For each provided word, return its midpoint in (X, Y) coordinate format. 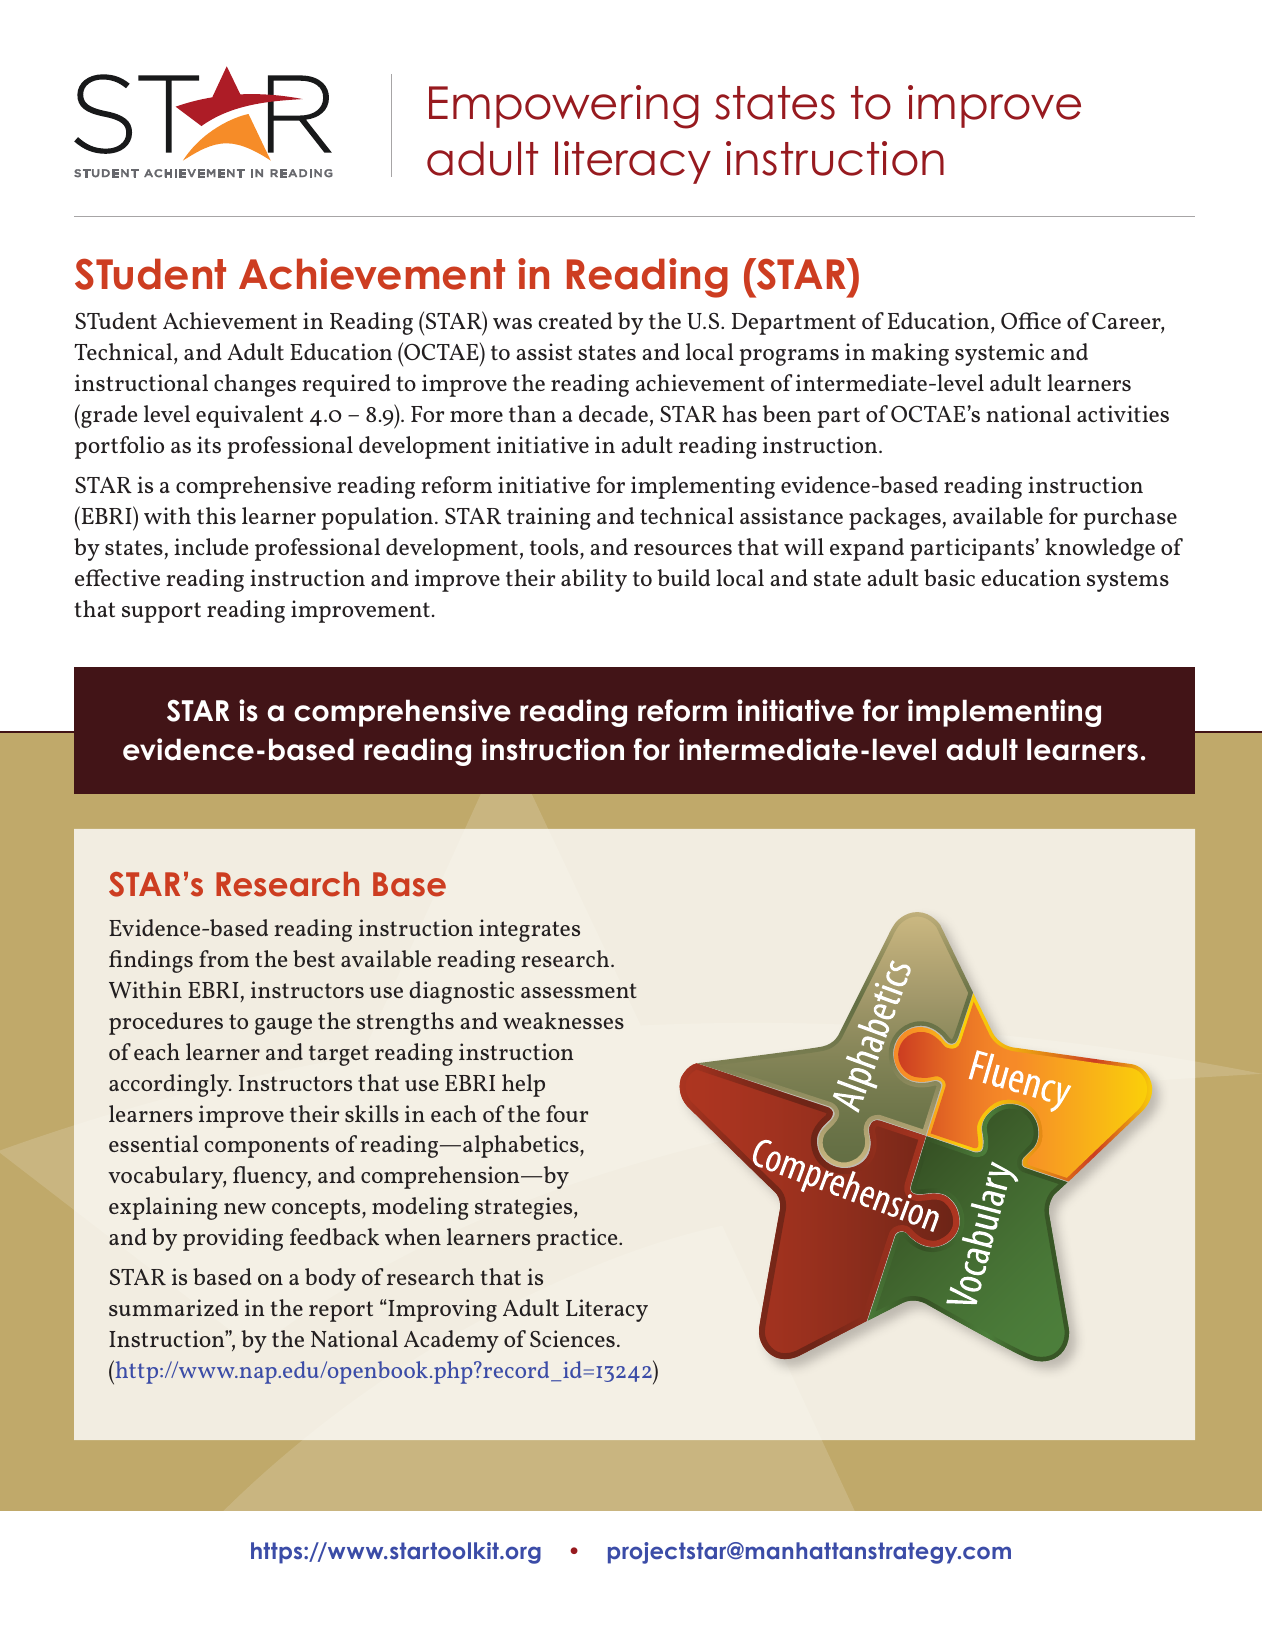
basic (949, 577)
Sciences (572, 1338)
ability (594, 580)
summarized (173, 1307)
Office (1031, 320)
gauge (283, 1026)
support (161, 612)
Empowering (564, 107)
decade (613, 413)
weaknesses (563, 1020)
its (209, 444)
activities (1123, 413)
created (575, 320)
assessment (579, 990)
